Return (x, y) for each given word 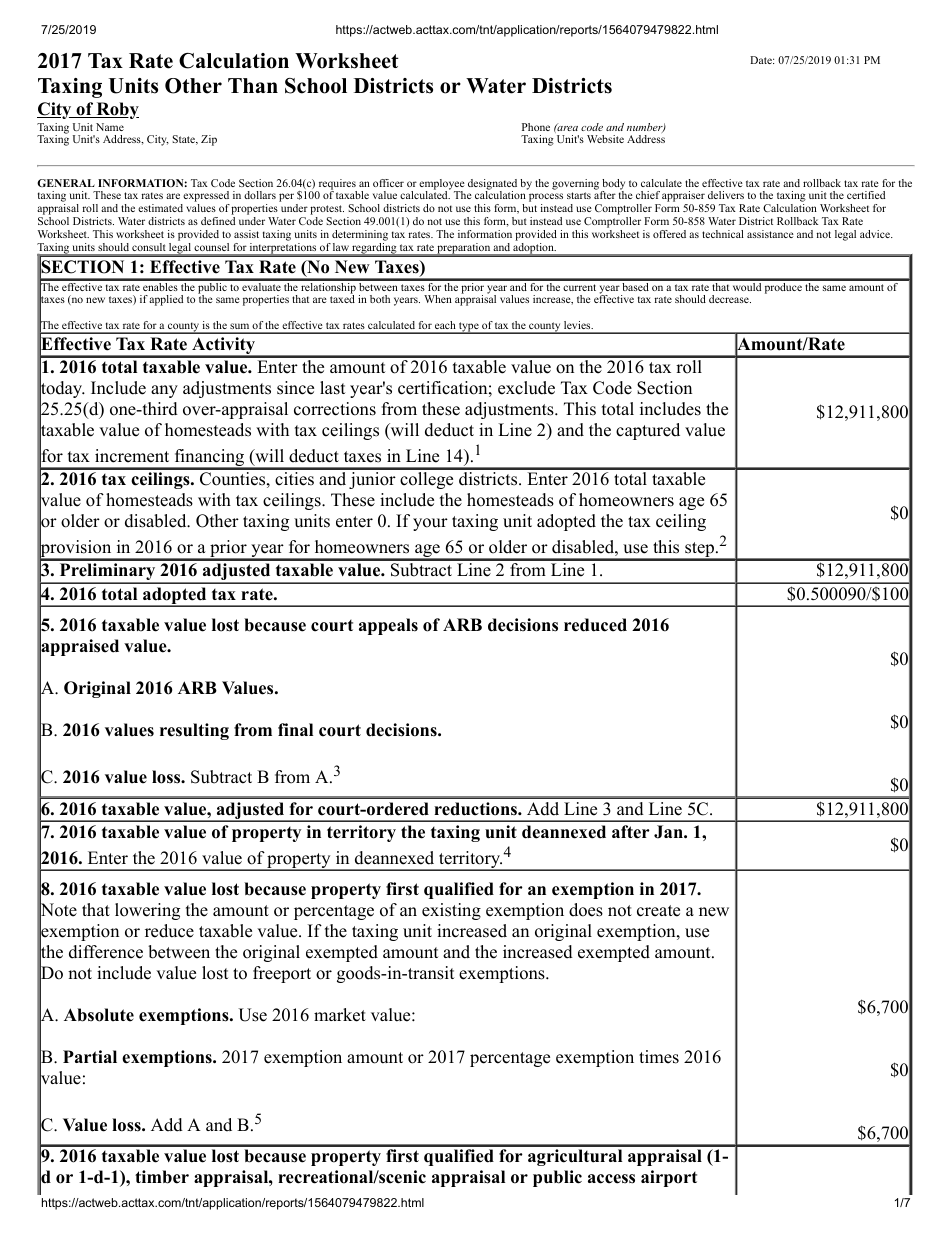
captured (648, 431)
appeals (388, 626)
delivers (726, 195)
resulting (194, 731)
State (185, 140)
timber (162, 1177)
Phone (536, 127)
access (611, 1179)
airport (669, 1178)
